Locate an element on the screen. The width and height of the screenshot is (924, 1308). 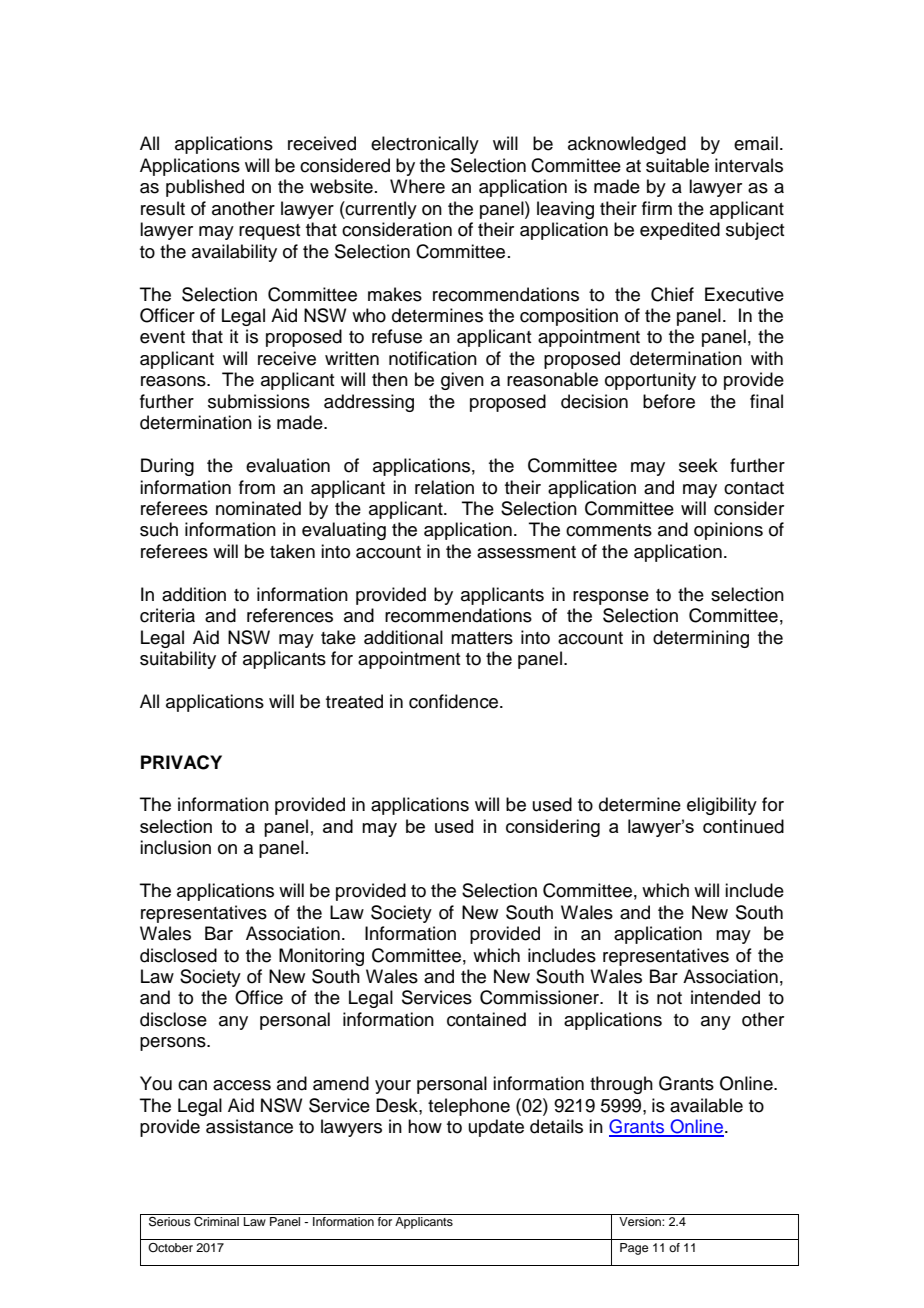
determining is located at coordinates (701, 639).
